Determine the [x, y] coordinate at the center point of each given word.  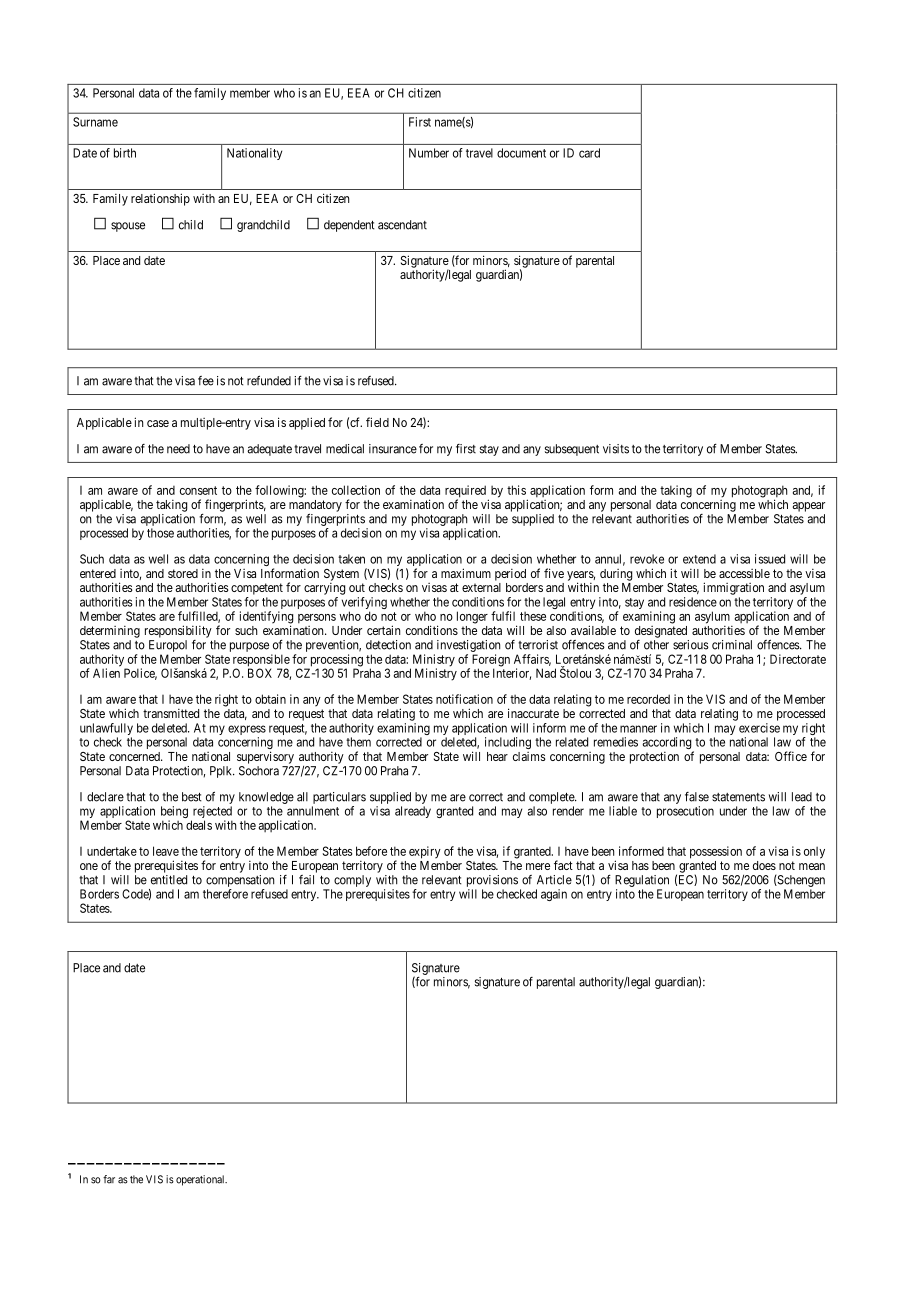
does [764, 865]
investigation [468, 646]
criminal [732, 645]
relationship [160, 199]
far [109, 1179]
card [589, 153]
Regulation [642, 882]
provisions [492, 882]
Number [429, 153]
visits [616, 449]
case [158, 423]
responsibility [178, 631]
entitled [169, 880]
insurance [393, 449]
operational [201, 1180]
